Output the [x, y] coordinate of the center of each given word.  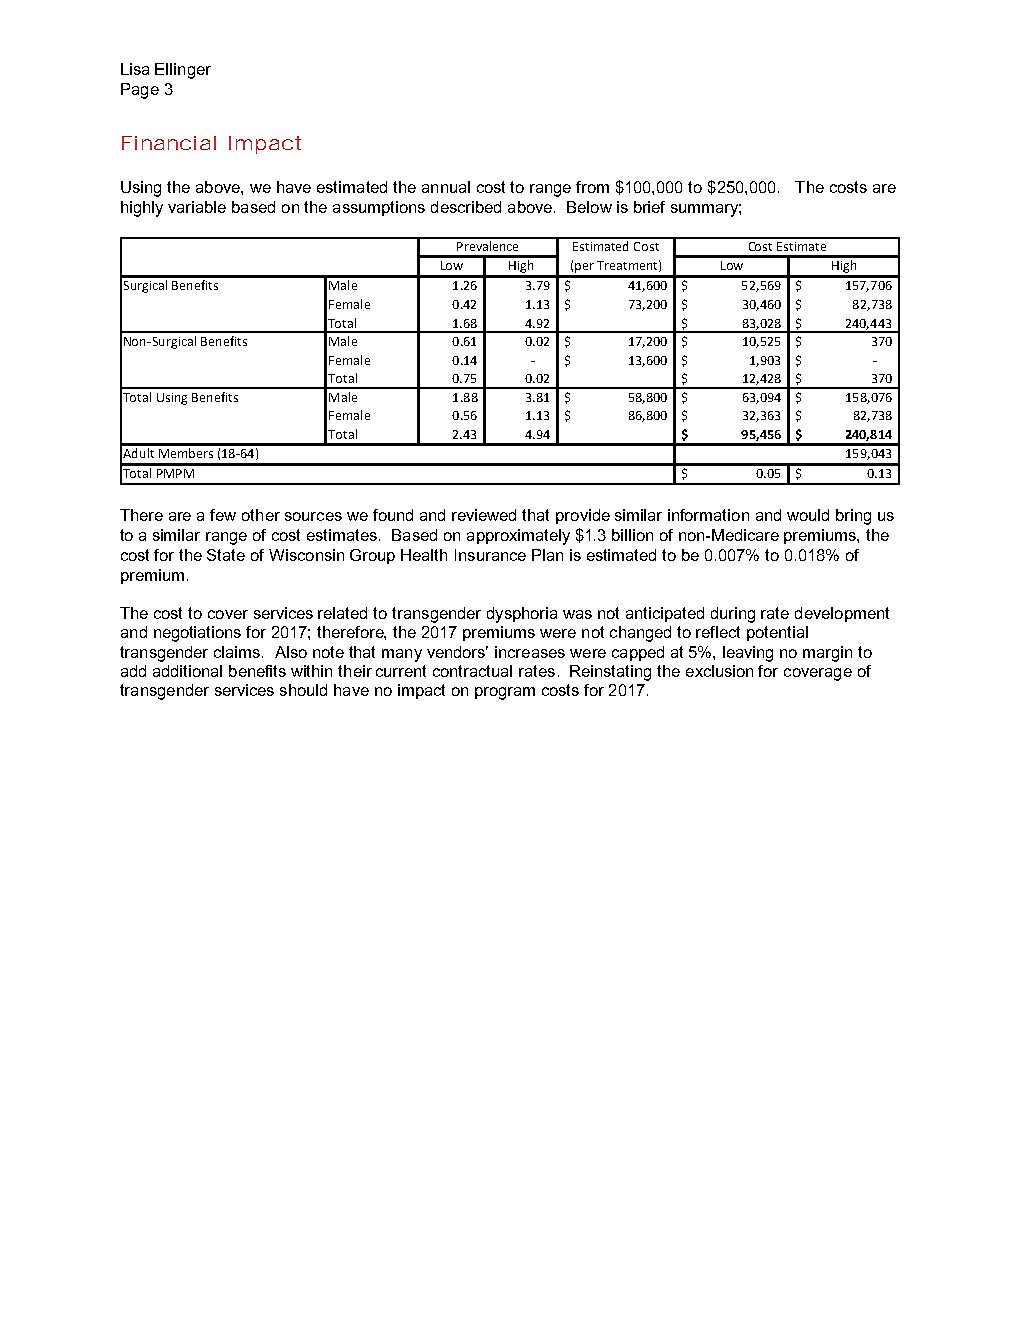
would [808, 515]
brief [649, 207]
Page [140, 91]
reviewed [484, 515]
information [708, 515]
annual [446, 187]
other [261, 515]
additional [187, 671]
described [466, 207]
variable [197, 207]
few [223, 515]
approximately [518, 537]
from [592, 187]
